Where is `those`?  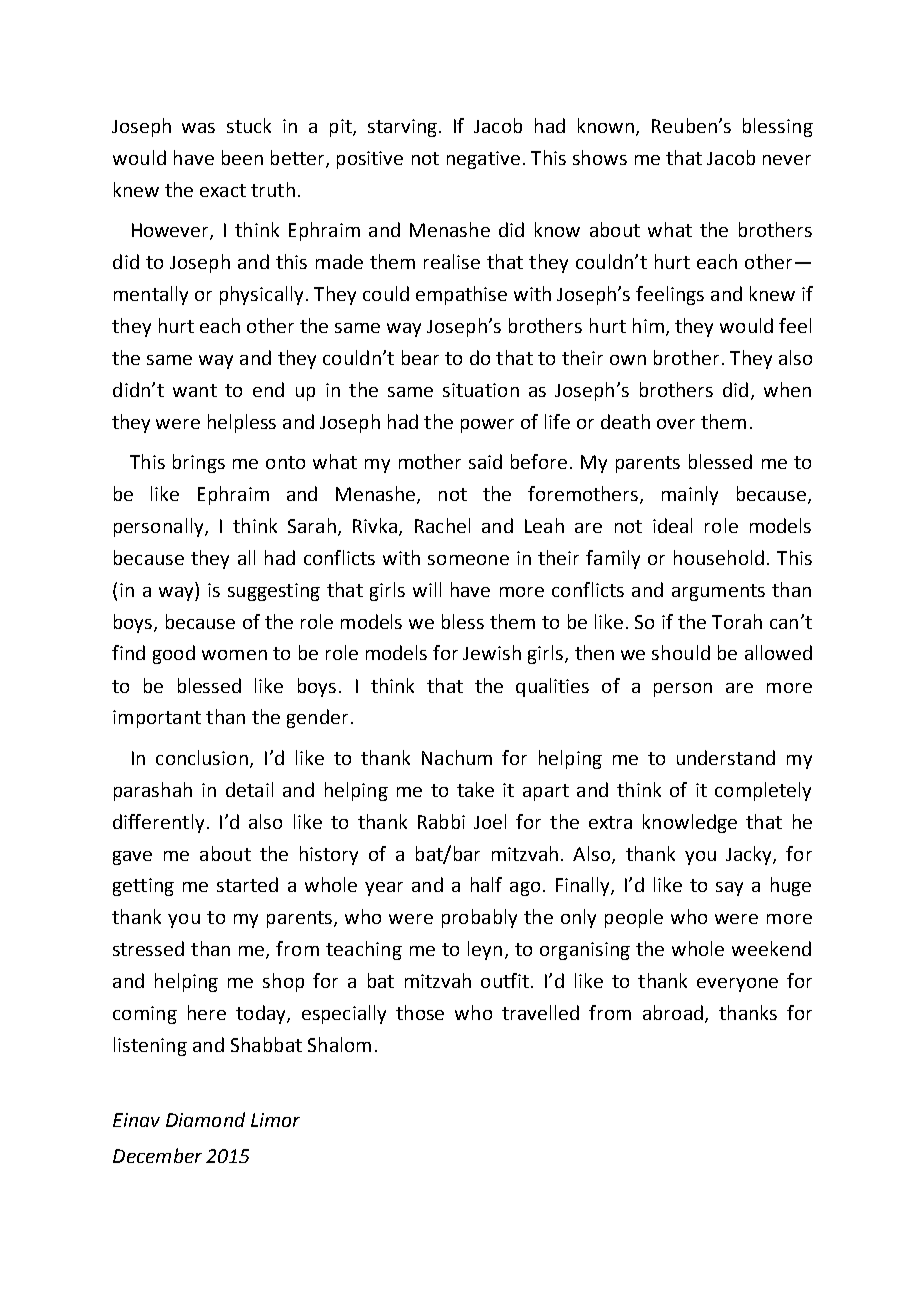
those is located at coordinates (420, 1012).
